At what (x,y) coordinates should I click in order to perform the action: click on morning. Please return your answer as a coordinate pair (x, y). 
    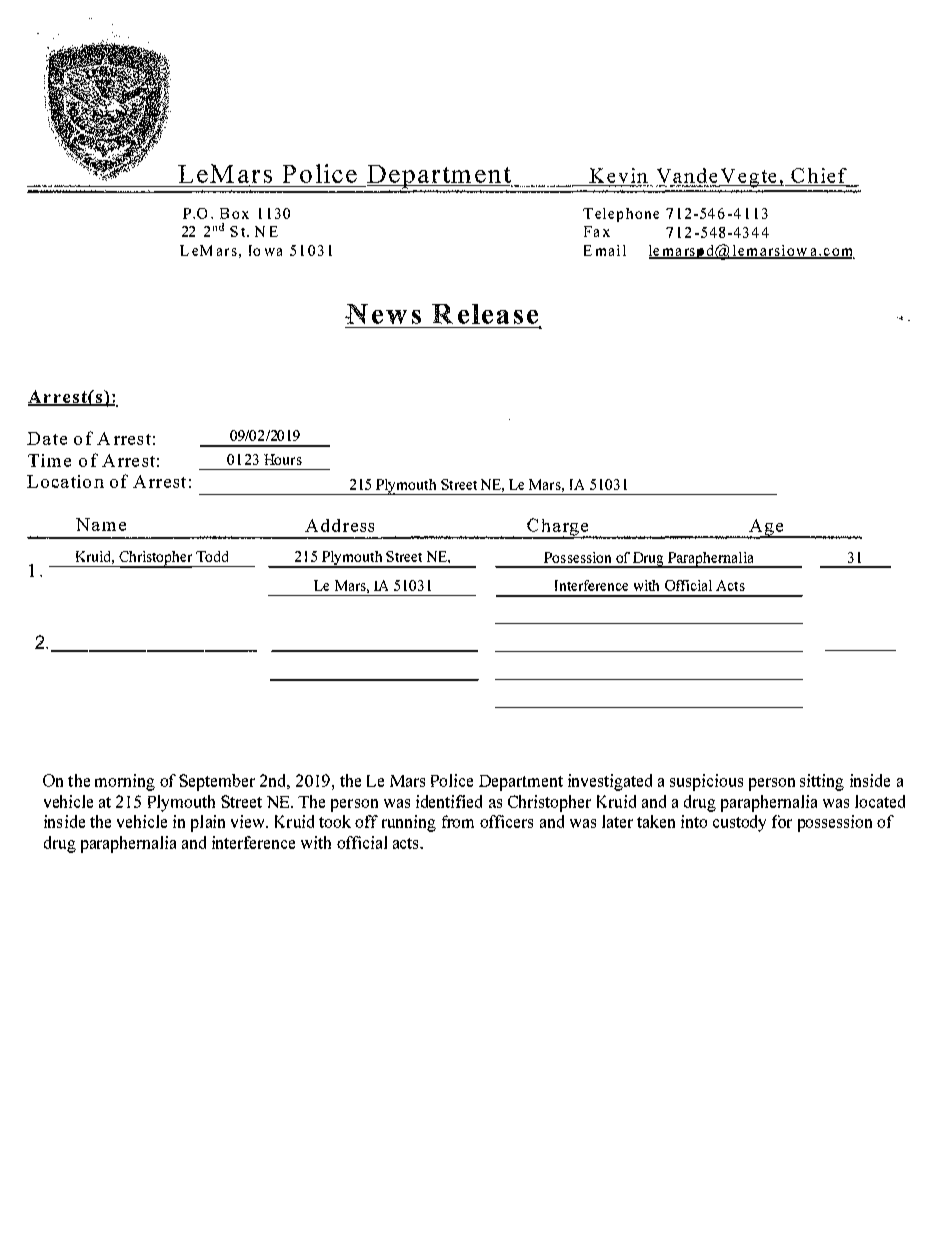
    Looking at the image, I should click on (125, 782).
